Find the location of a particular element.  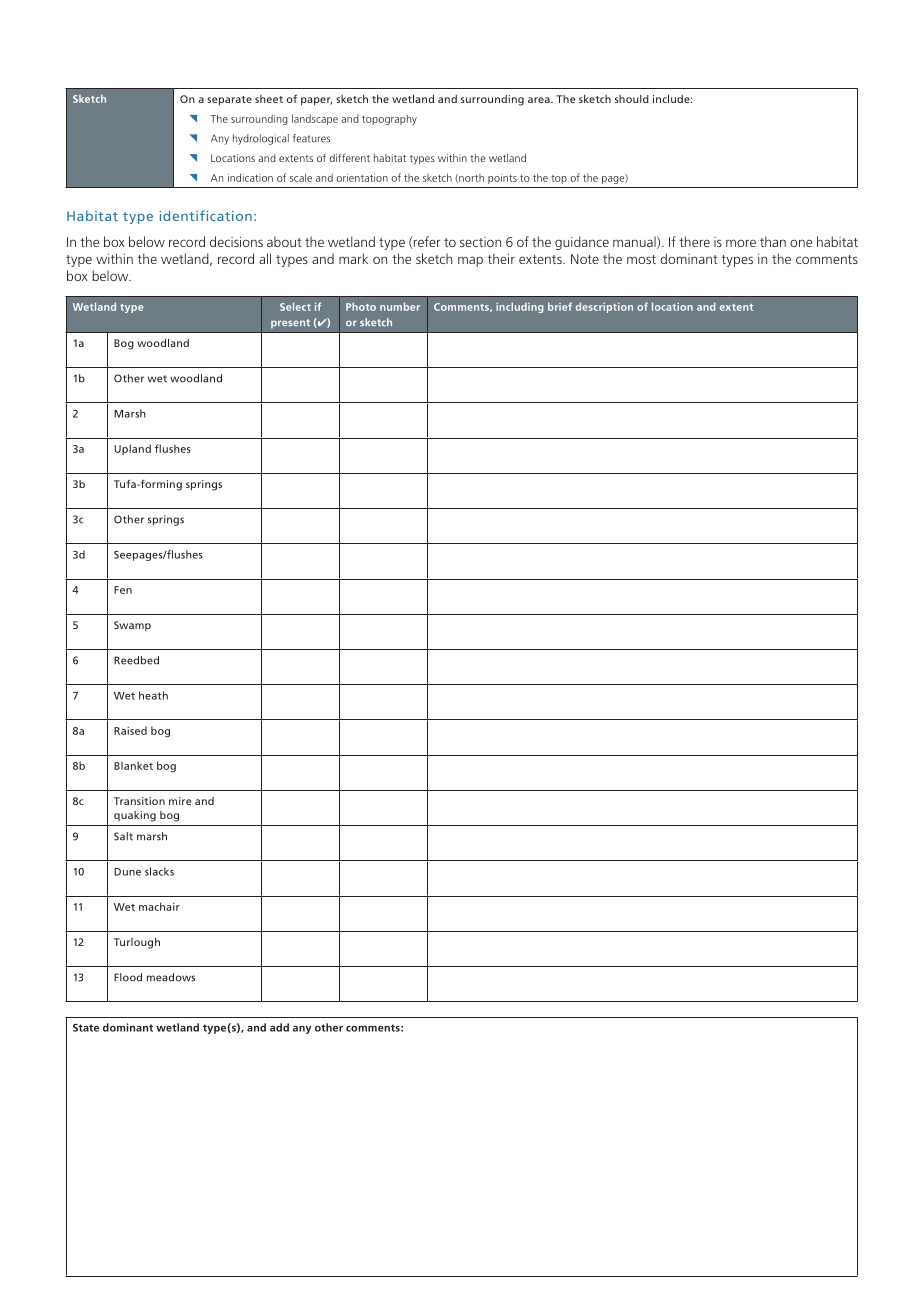

number is located at coordinates (400, 306).
